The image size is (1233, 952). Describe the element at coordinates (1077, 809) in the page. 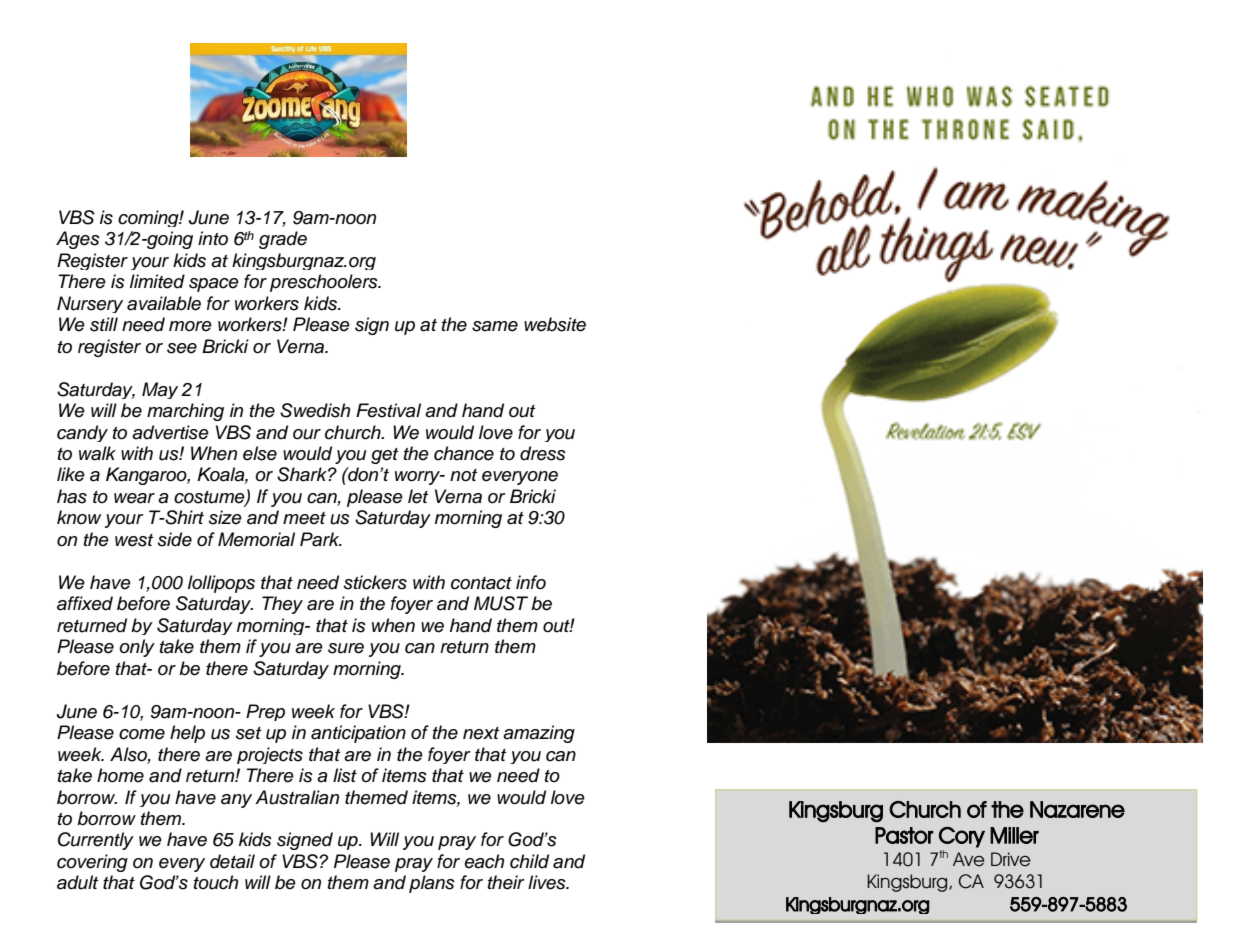

I see `Nazarene` at that location.
